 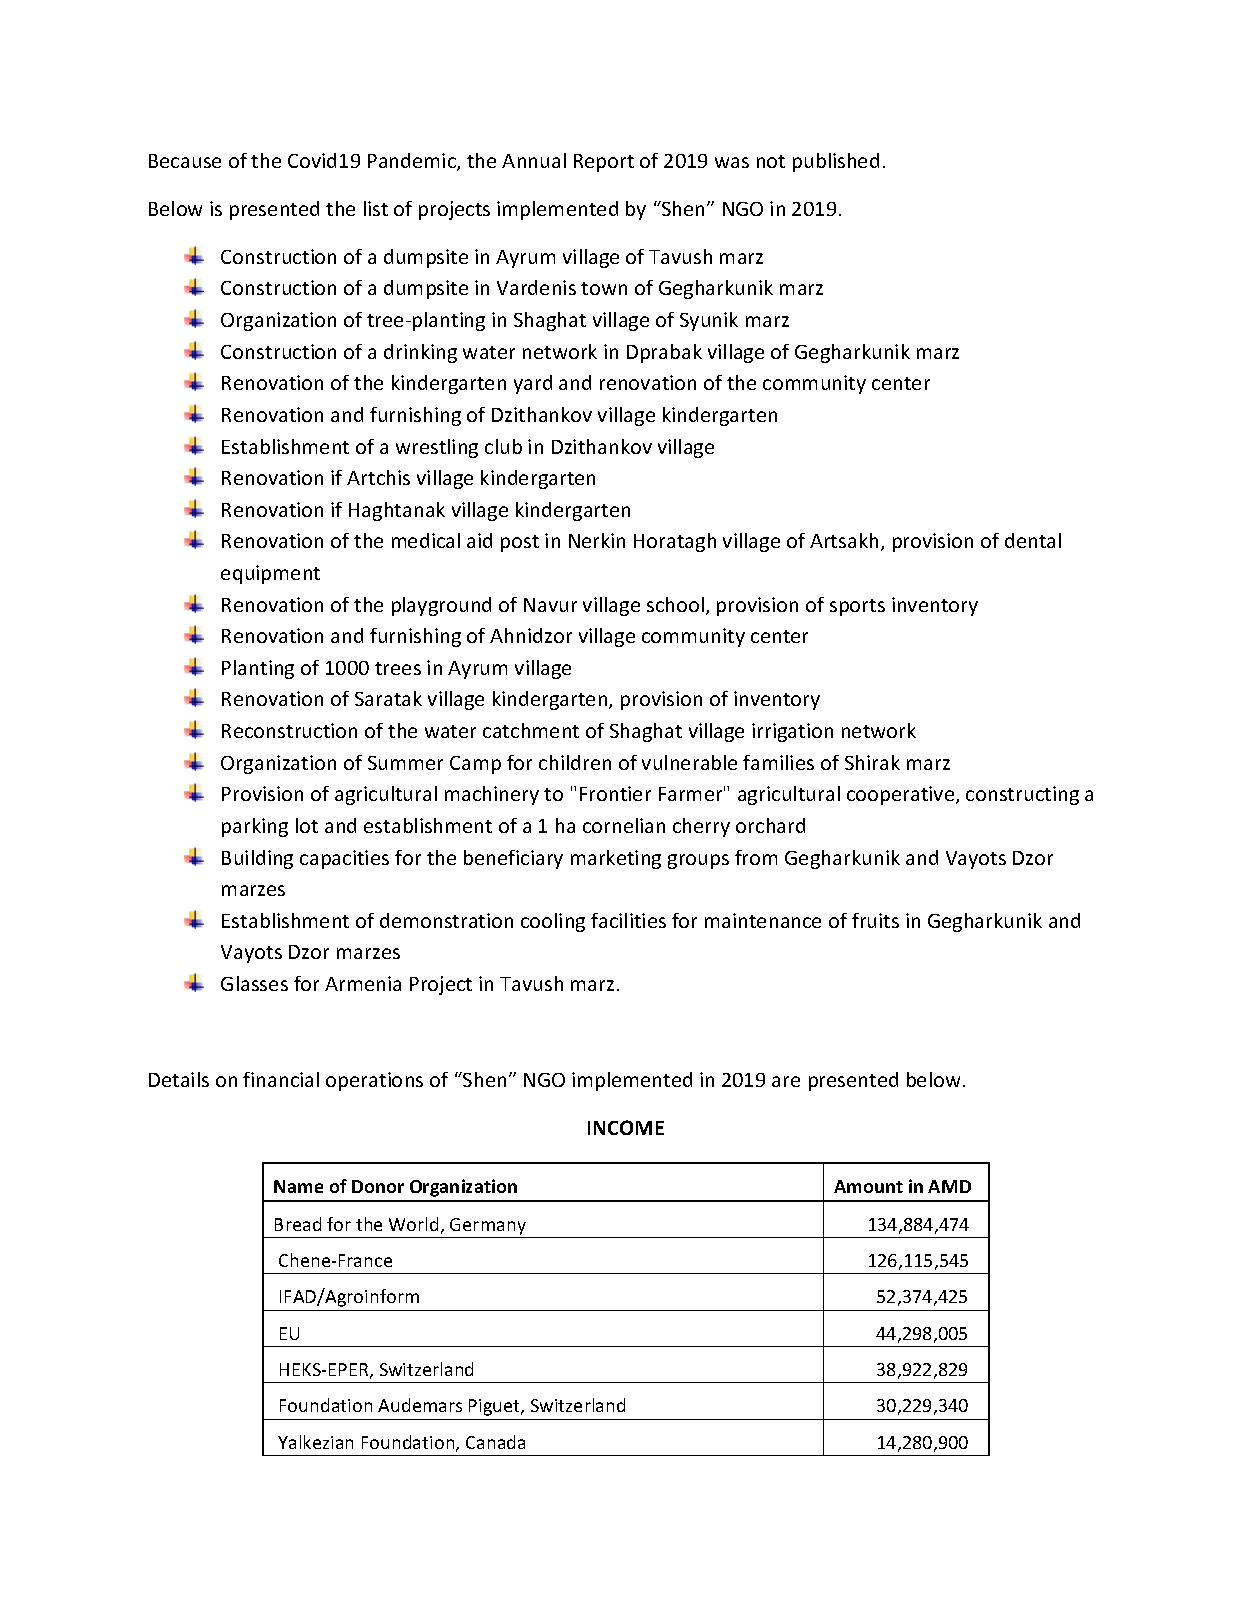 What do you see at coordinates (270, 574) in the screenshot?
I see `equipment` at bounding box center [270, 574].
